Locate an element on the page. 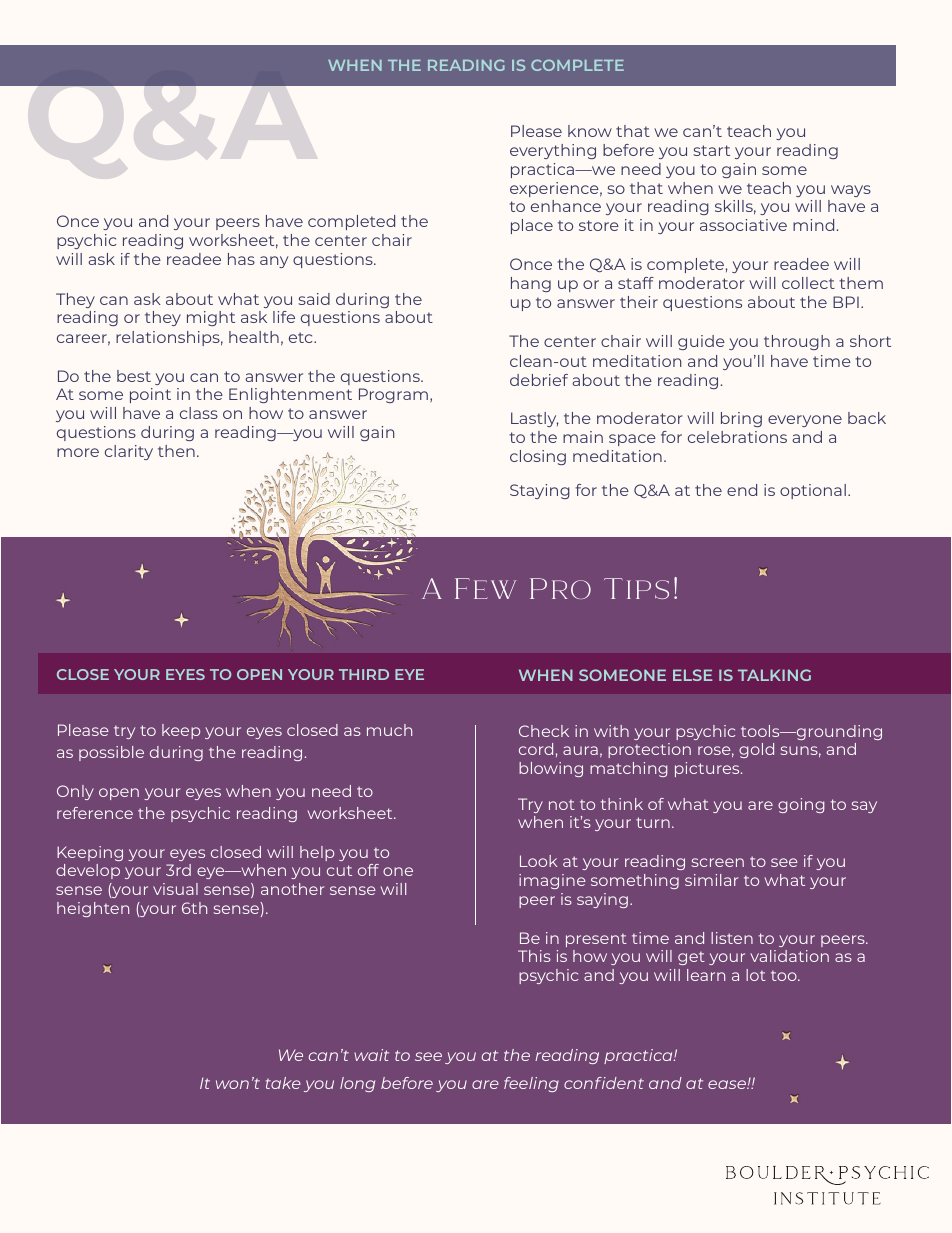  through is located at coordinates (797, 342).
